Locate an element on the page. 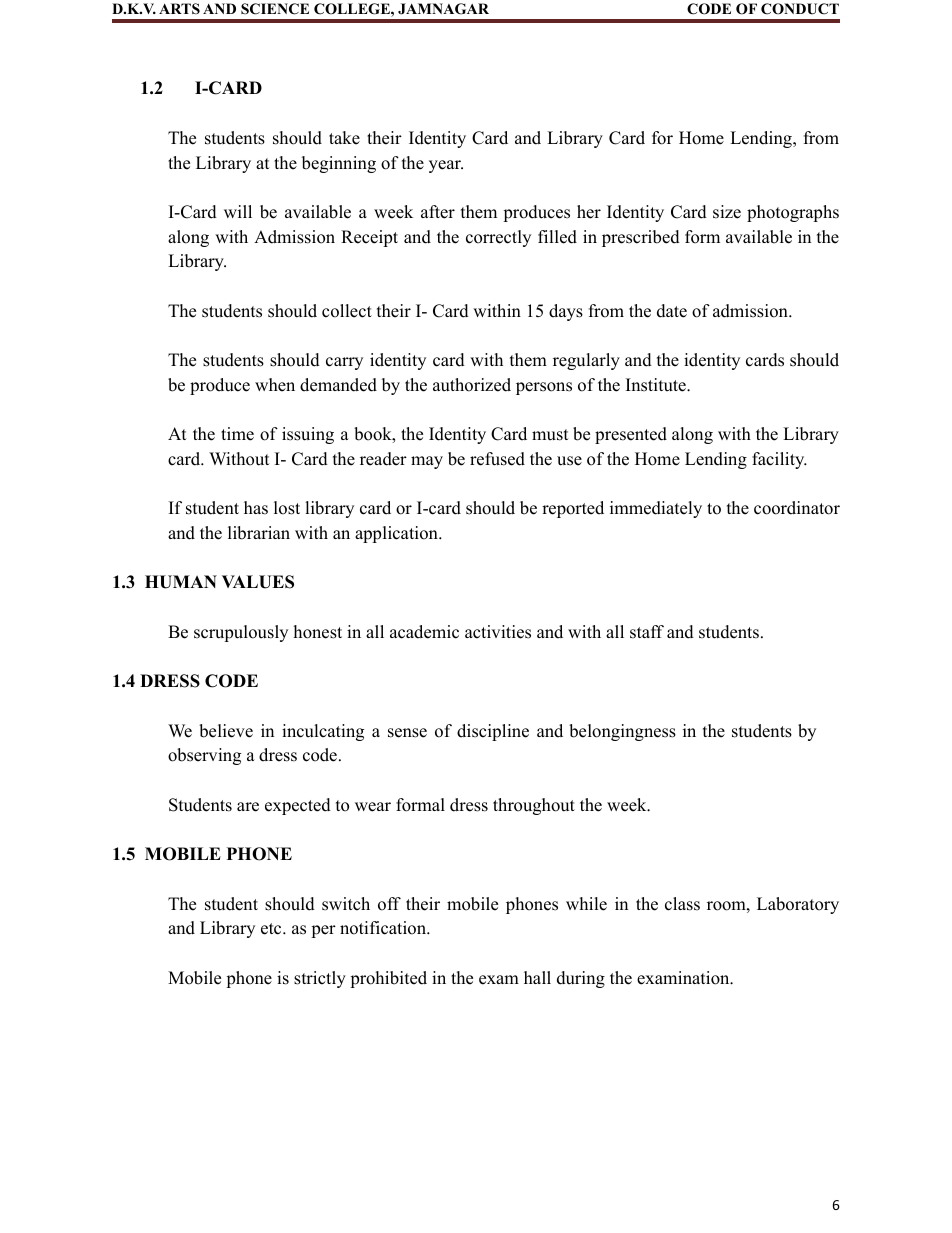  Institute is located at coordinates (657, 385).
